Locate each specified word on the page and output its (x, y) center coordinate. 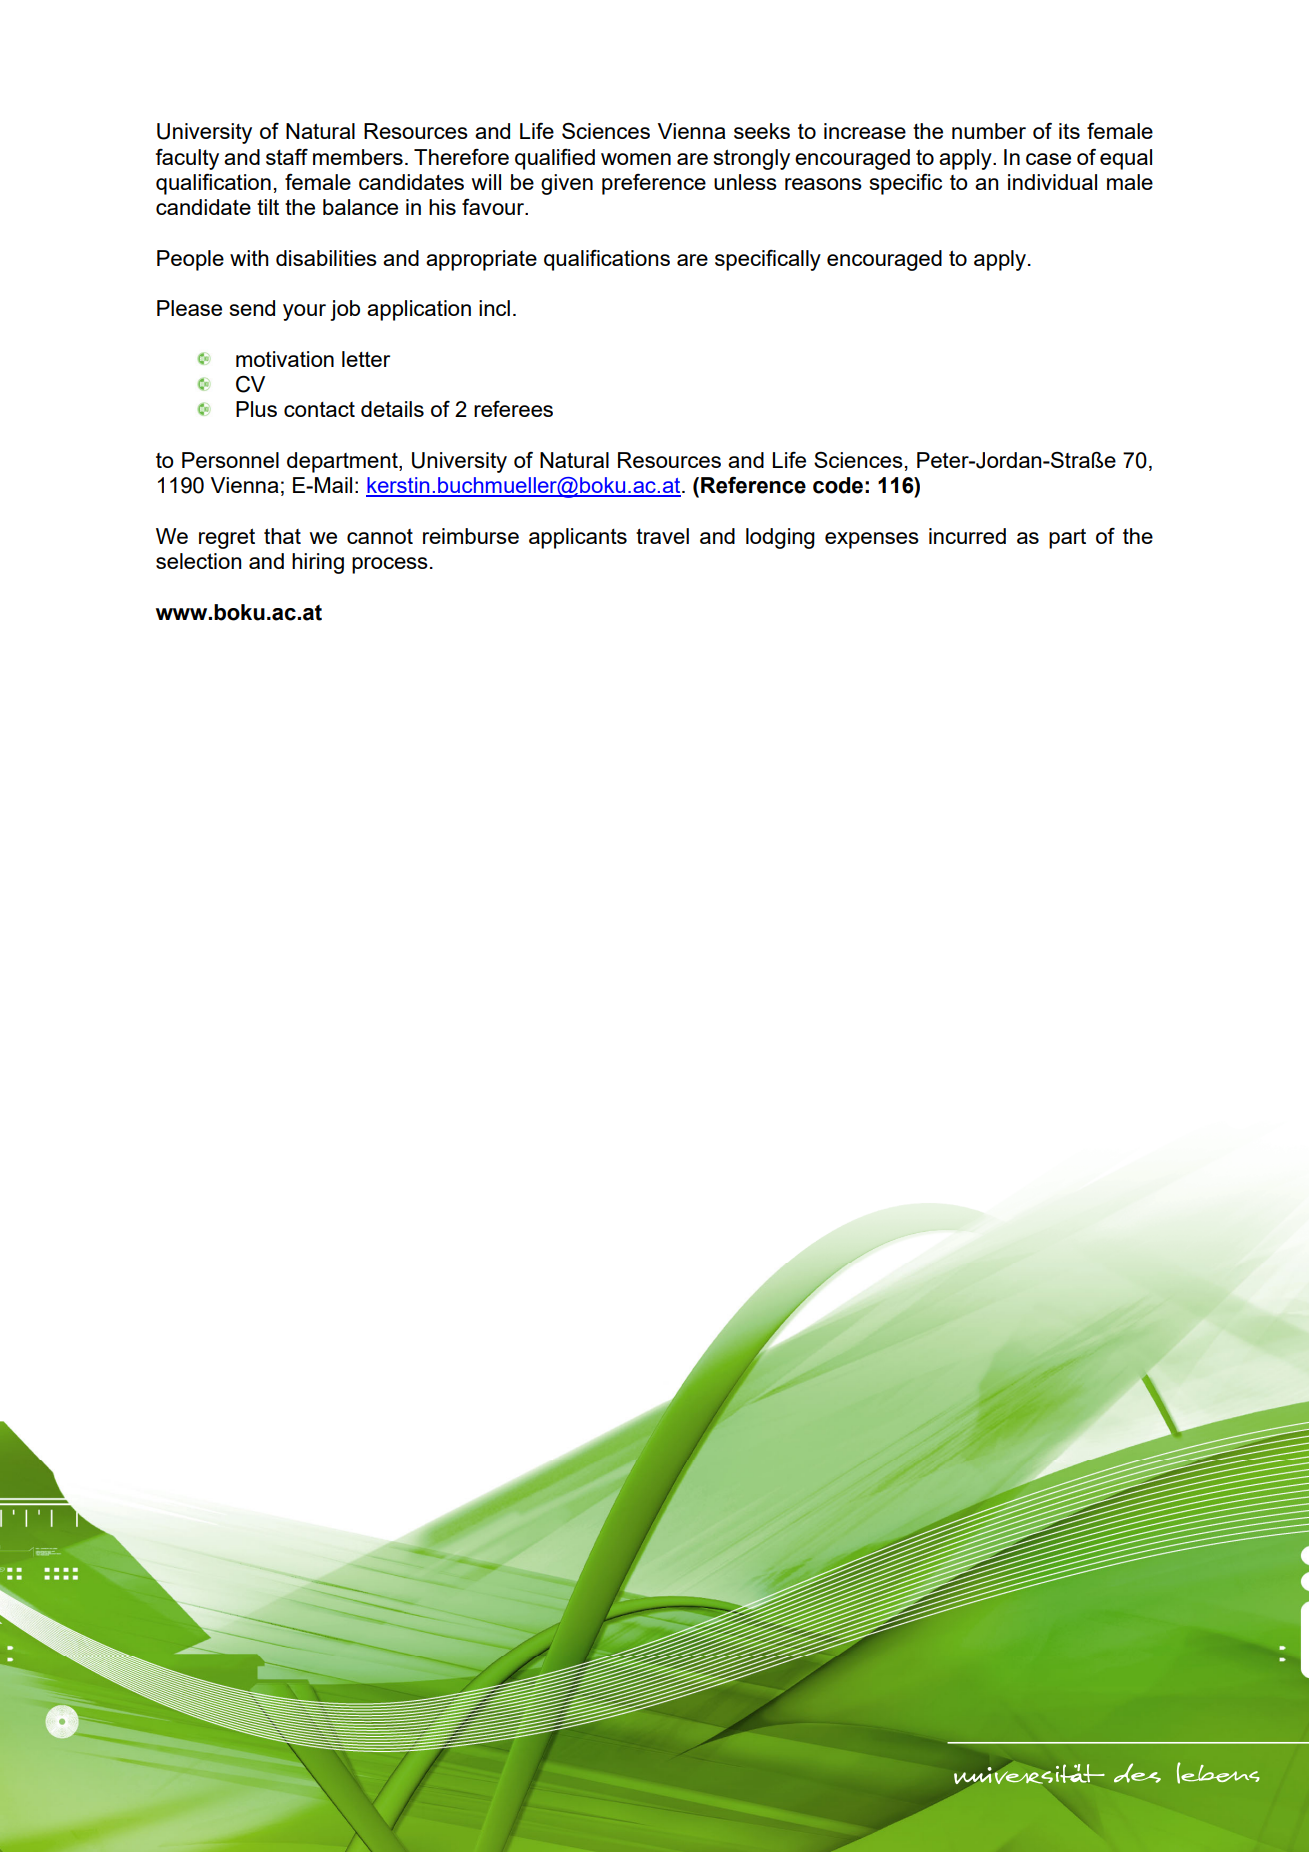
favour (494, 206)
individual (1052, 182)
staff (287, 157)
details (392, 409)
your (304, 312)
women (636, 159)
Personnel (230, 460)
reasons (823, 184)
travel (662, 536)
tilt (268, 207)
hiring (318, 563)
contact (319, 409)
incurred (967, 536)
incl (494, 308)
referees (513, 409)
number (989, 131)
